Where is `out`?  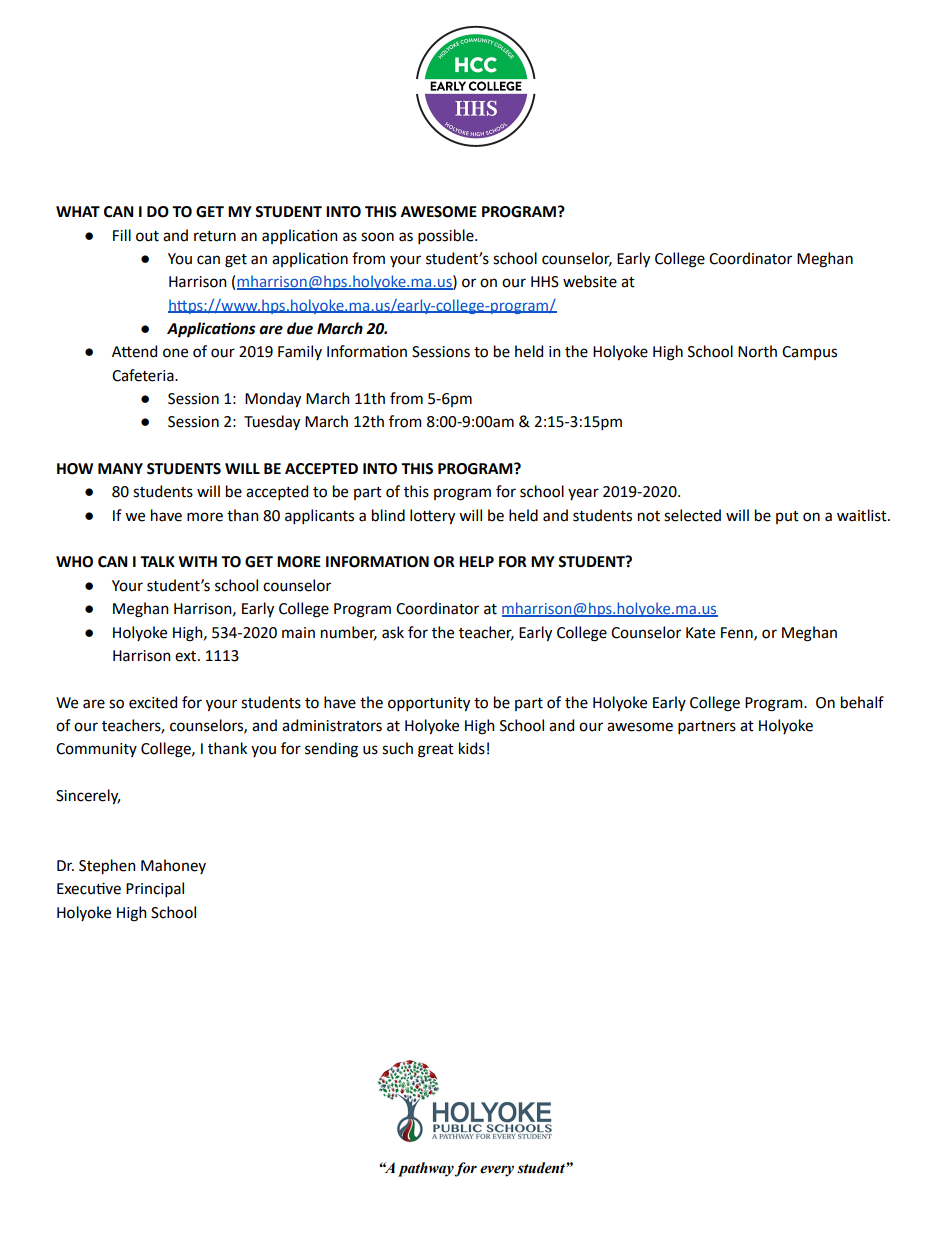
out is located at coordinates (147, 236).
